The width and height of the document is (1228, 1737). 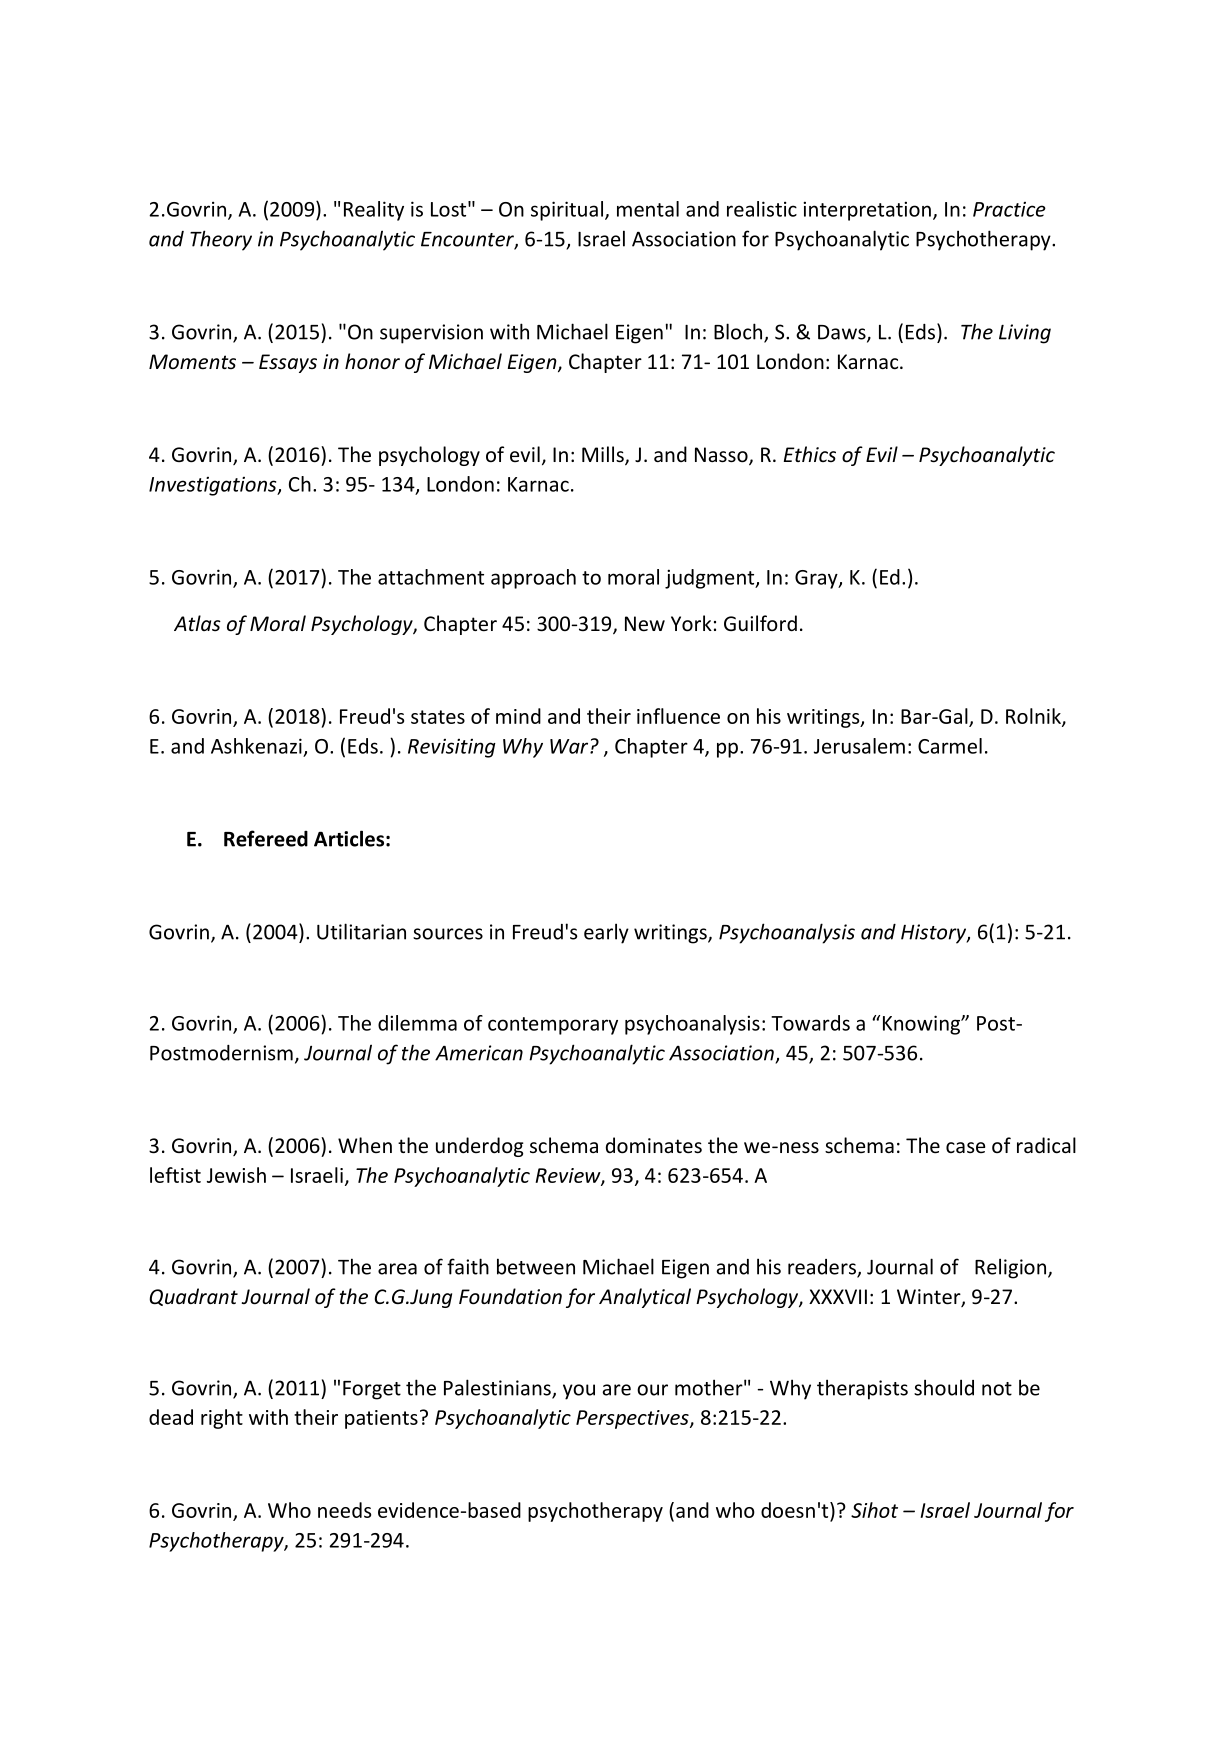 I want to click on Practice, so click(x=1009, y=209).
